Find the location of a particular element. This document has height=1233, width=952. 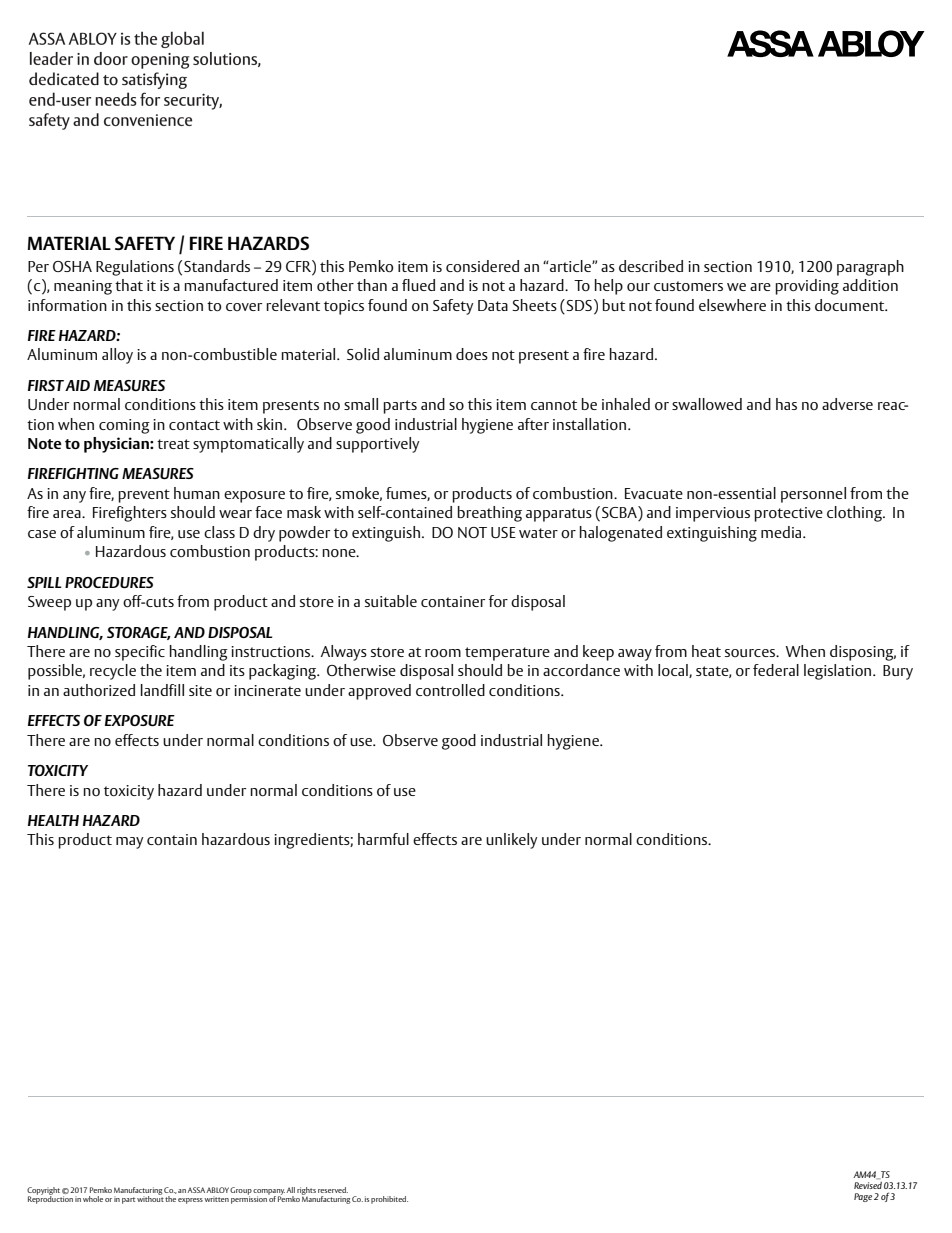

that is located at coordinates (129, 285).
